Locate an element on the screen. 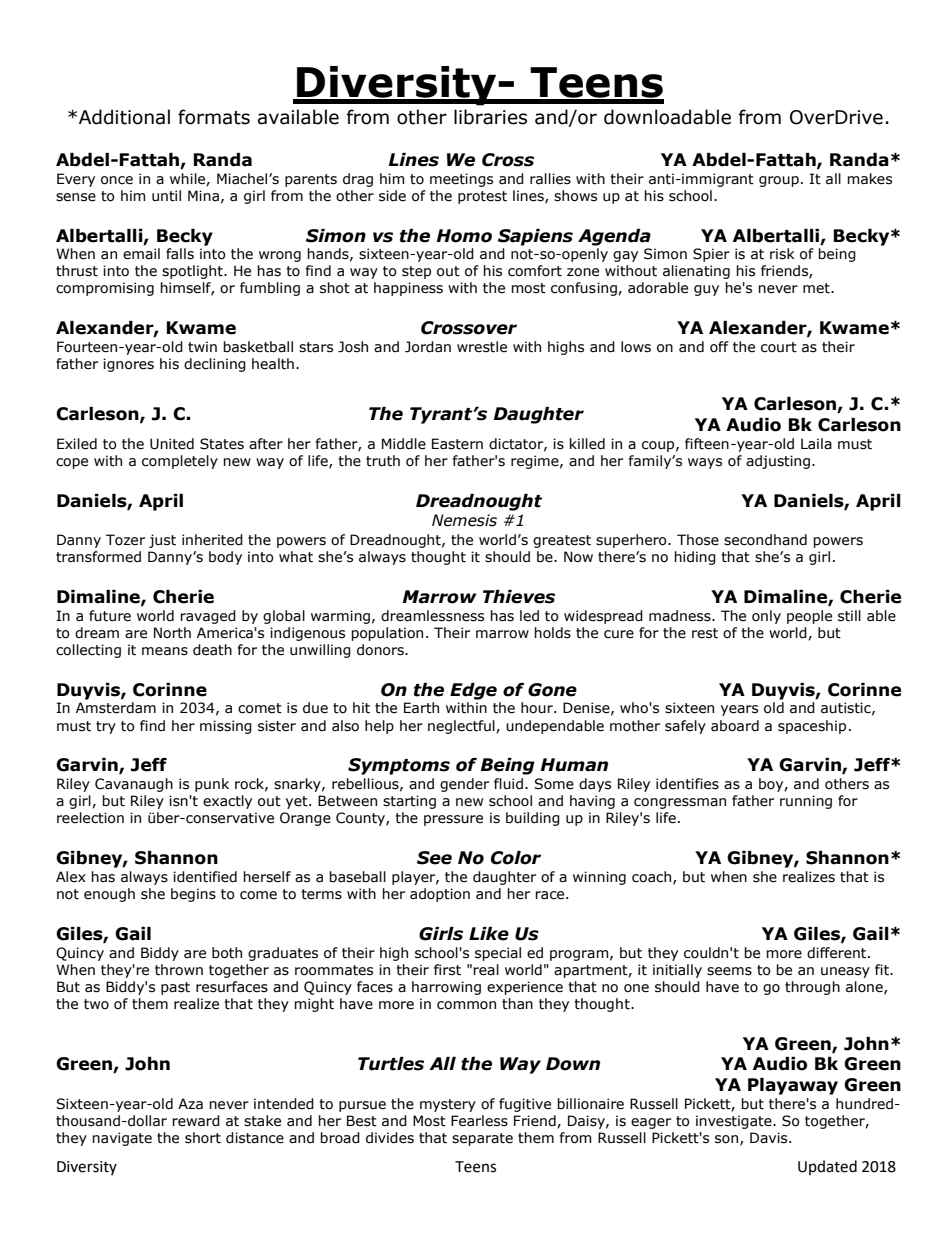  libraries is located at coordinates (490, 117).
